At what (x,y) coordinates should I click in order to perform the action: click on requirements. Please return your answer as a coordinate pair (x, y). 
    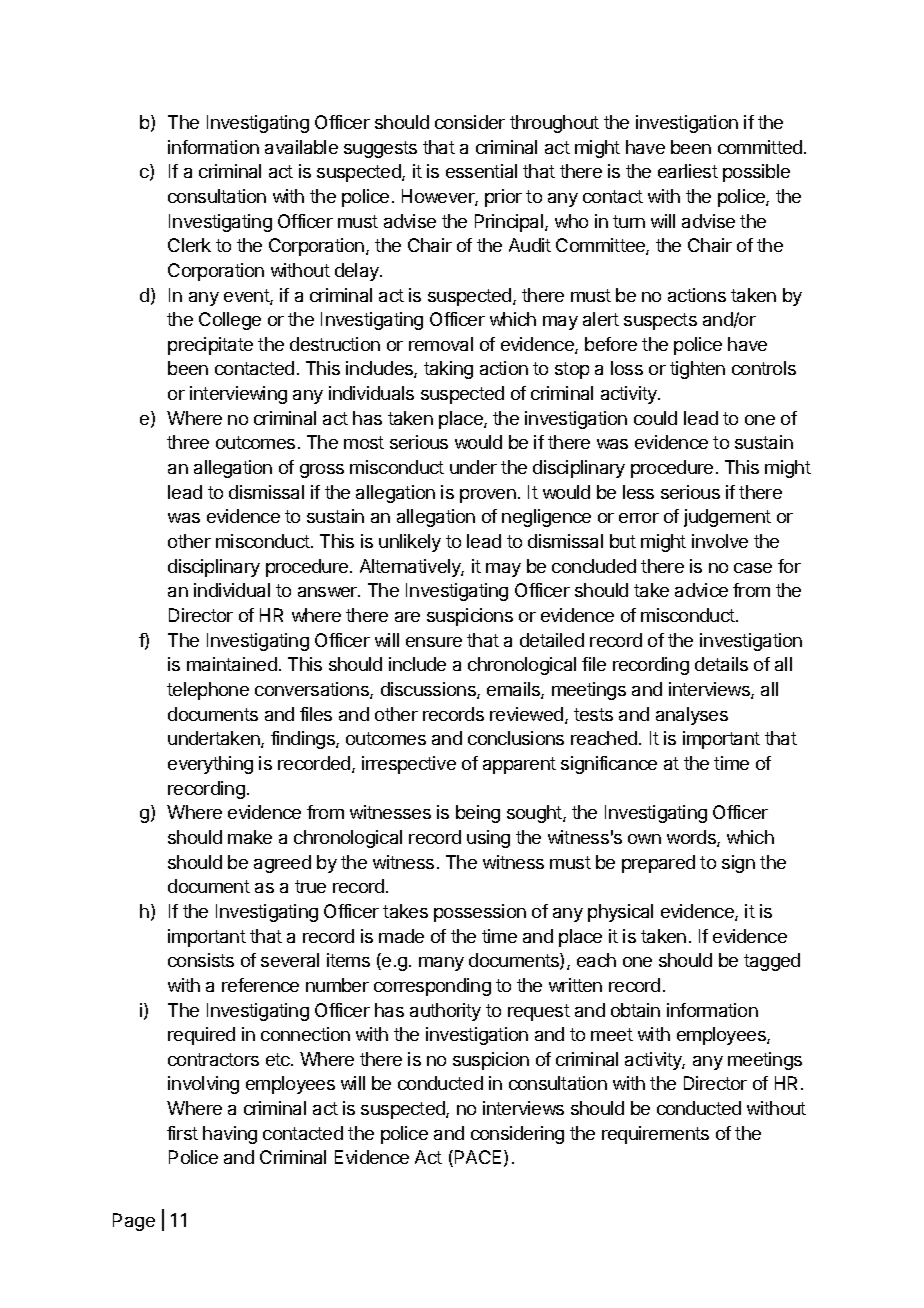
    Looking at the image, I should click on (655, 1135).
